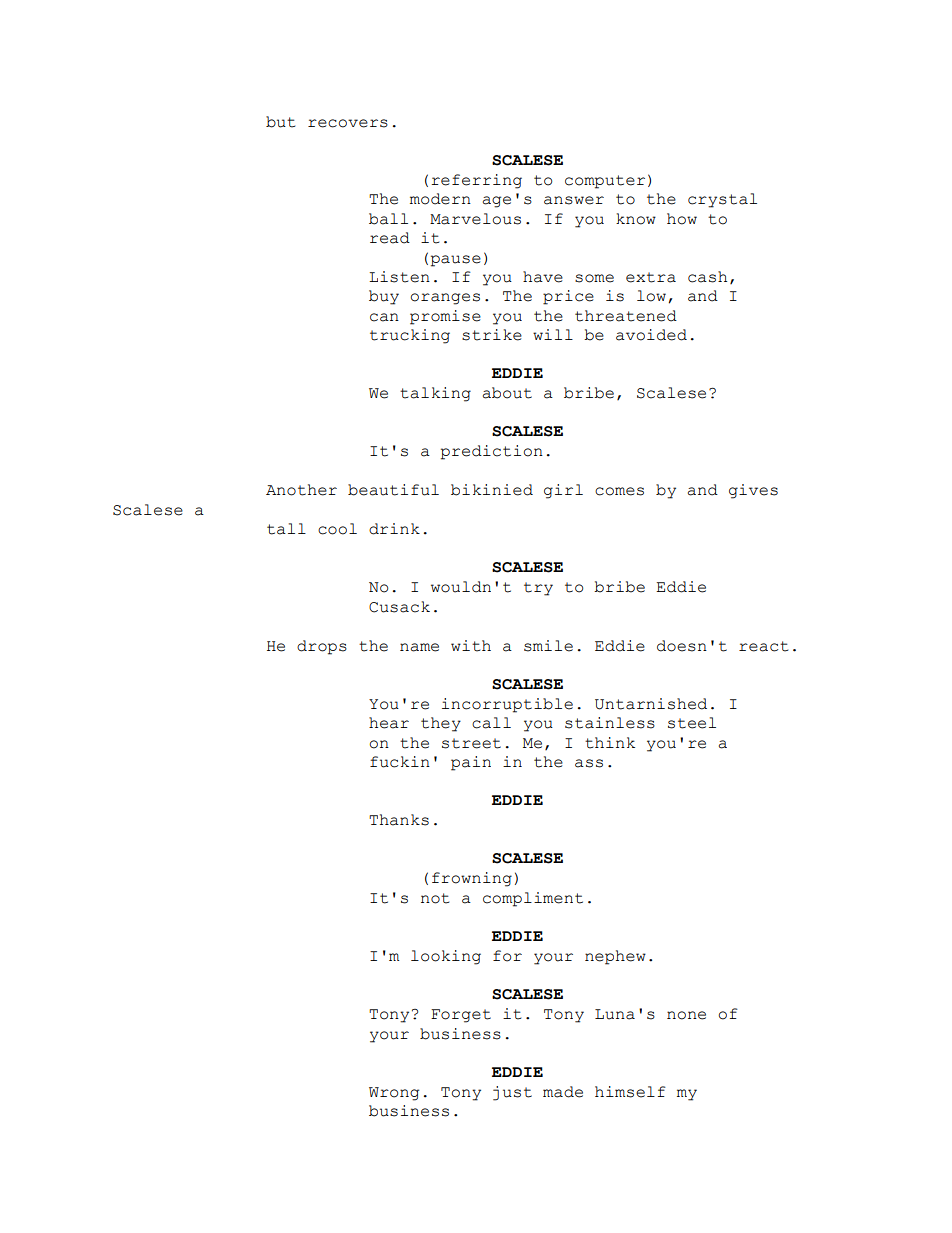  What do you see at coordinates (682, 219) in the screenshot?
I see `how` at bounding box center [682, 219].
